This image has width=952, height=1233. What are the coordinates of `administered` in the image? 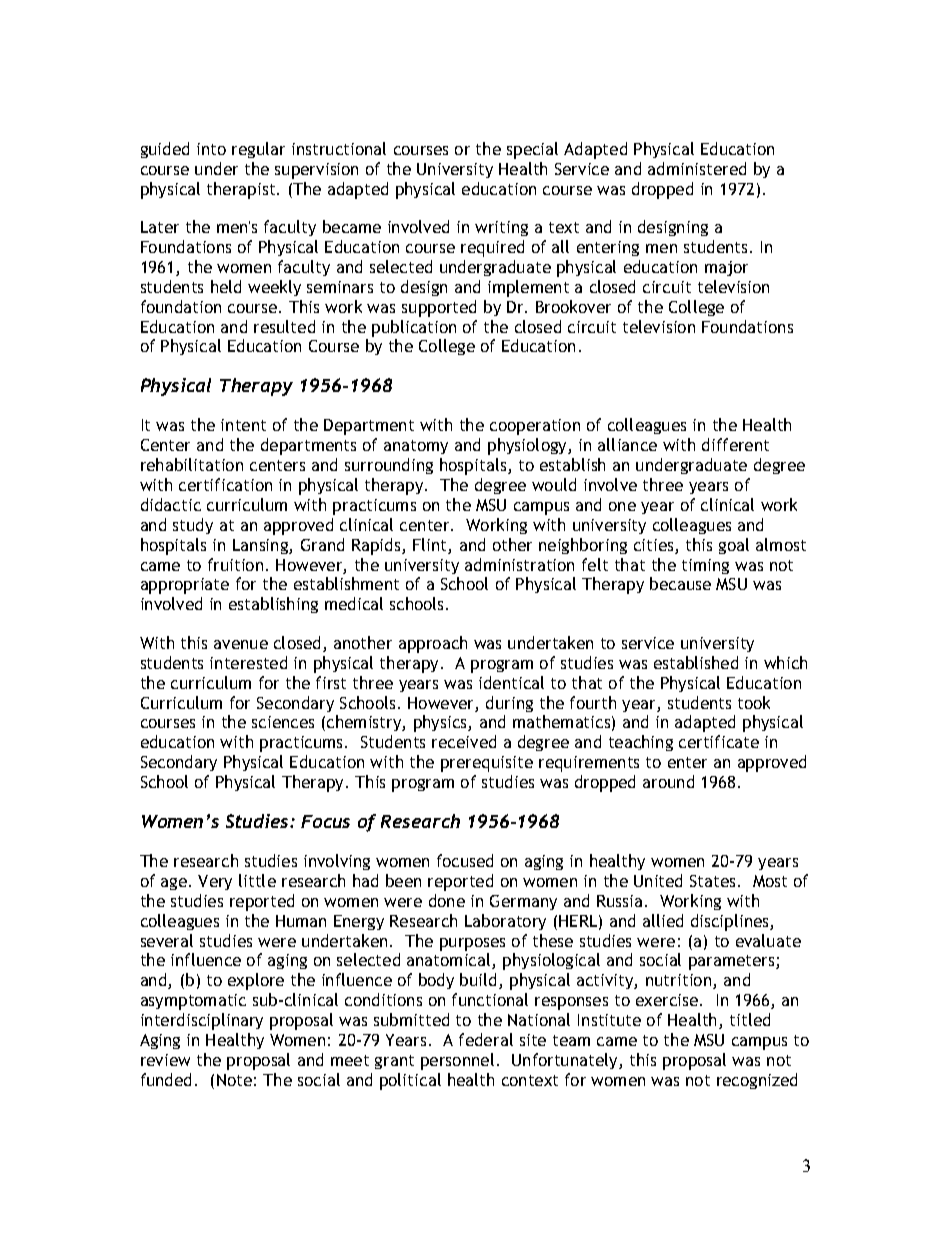 It's located at (697, 168).
